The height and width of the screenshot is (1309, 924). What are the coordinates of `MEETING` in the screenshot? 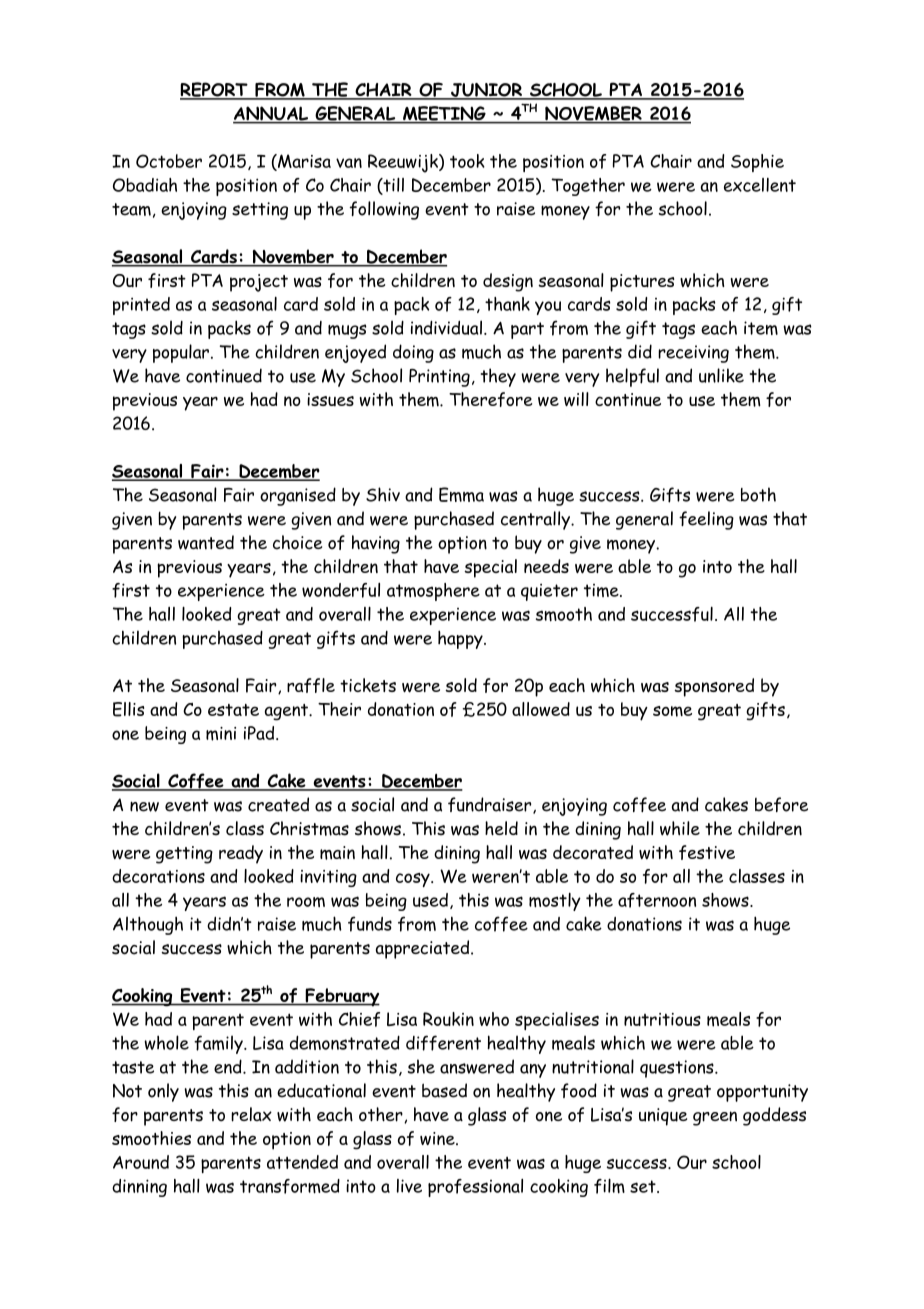 It's located at (444, 114).
